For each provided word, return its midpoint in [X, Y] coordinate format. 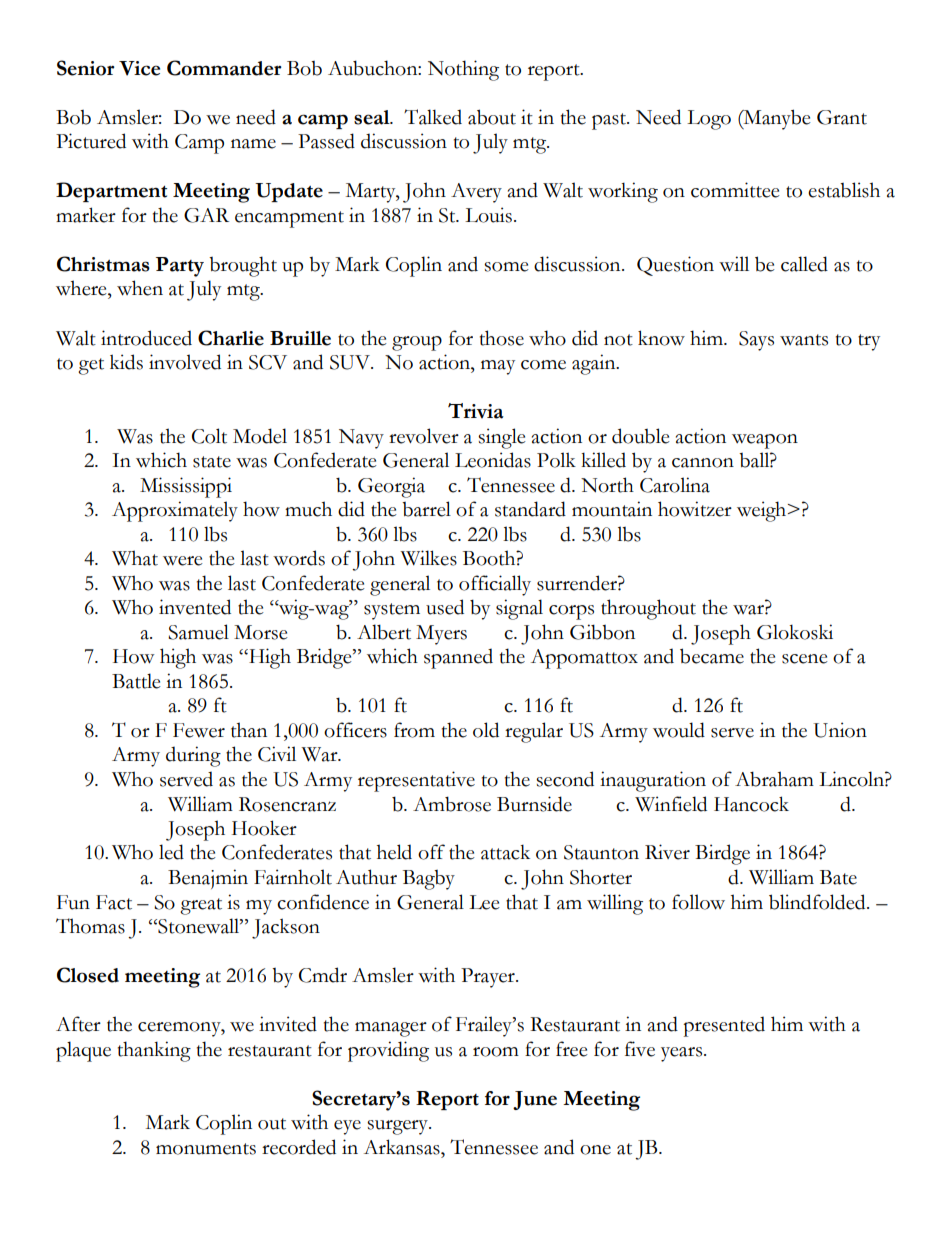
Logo [709, 120]
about [492, 117]
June [535, 1100]
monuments [206, 1149]
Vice [139, 68]
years [683, 1054]
